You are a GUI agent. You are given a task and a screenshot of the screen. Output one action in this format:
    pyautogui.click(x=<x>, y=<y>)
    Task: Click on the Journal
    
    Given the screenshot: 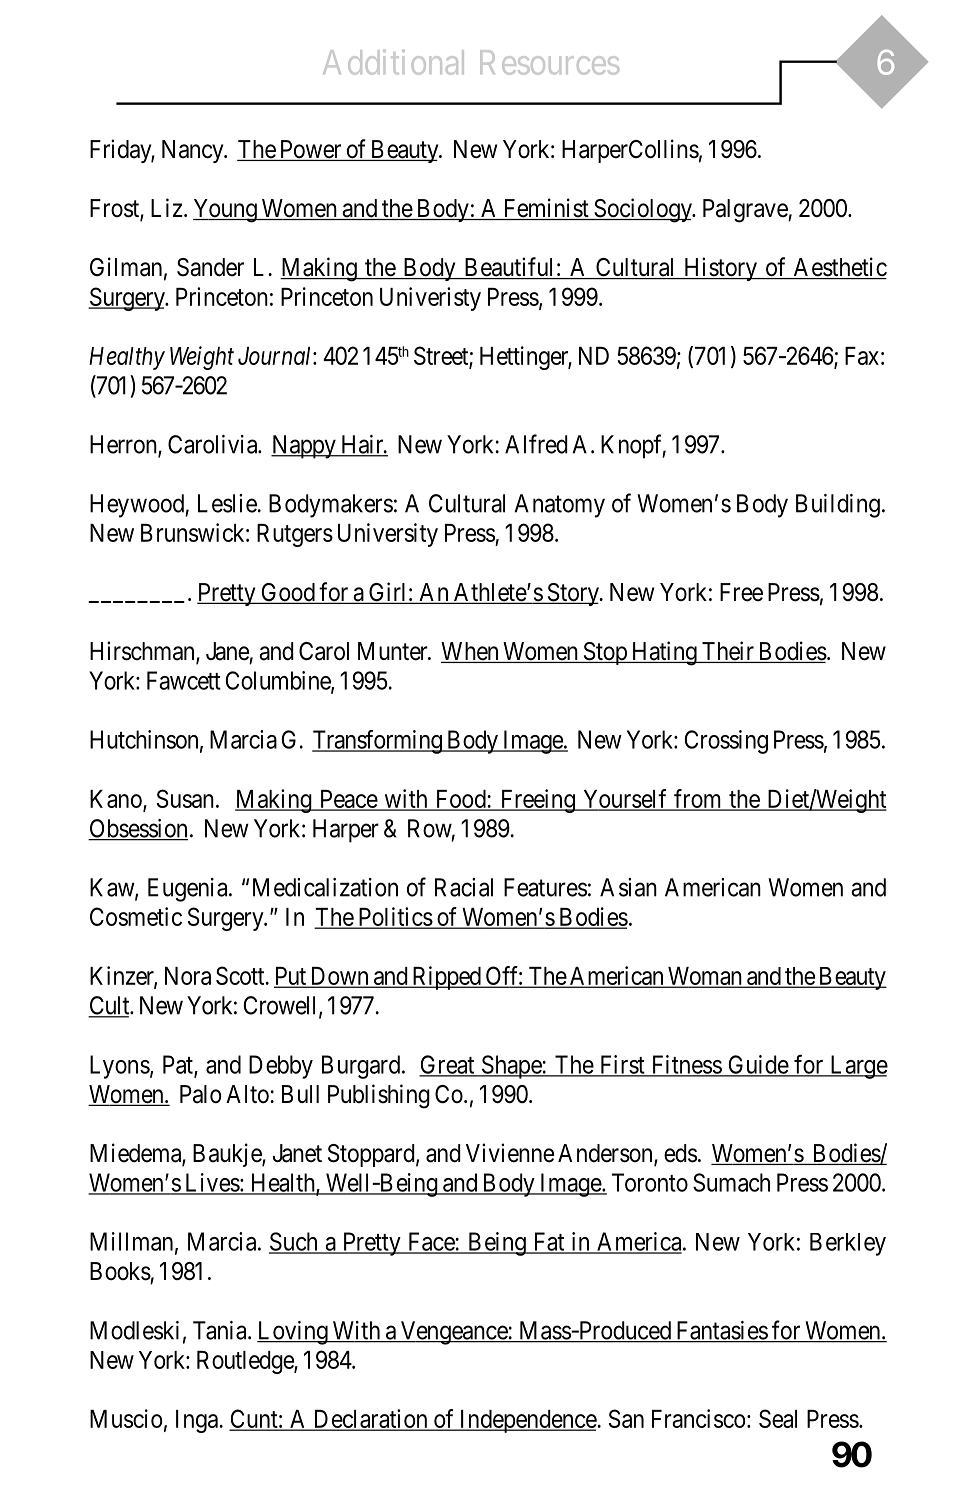 What is the action you would take?
    pyautogui.click(x=276, y=356)
